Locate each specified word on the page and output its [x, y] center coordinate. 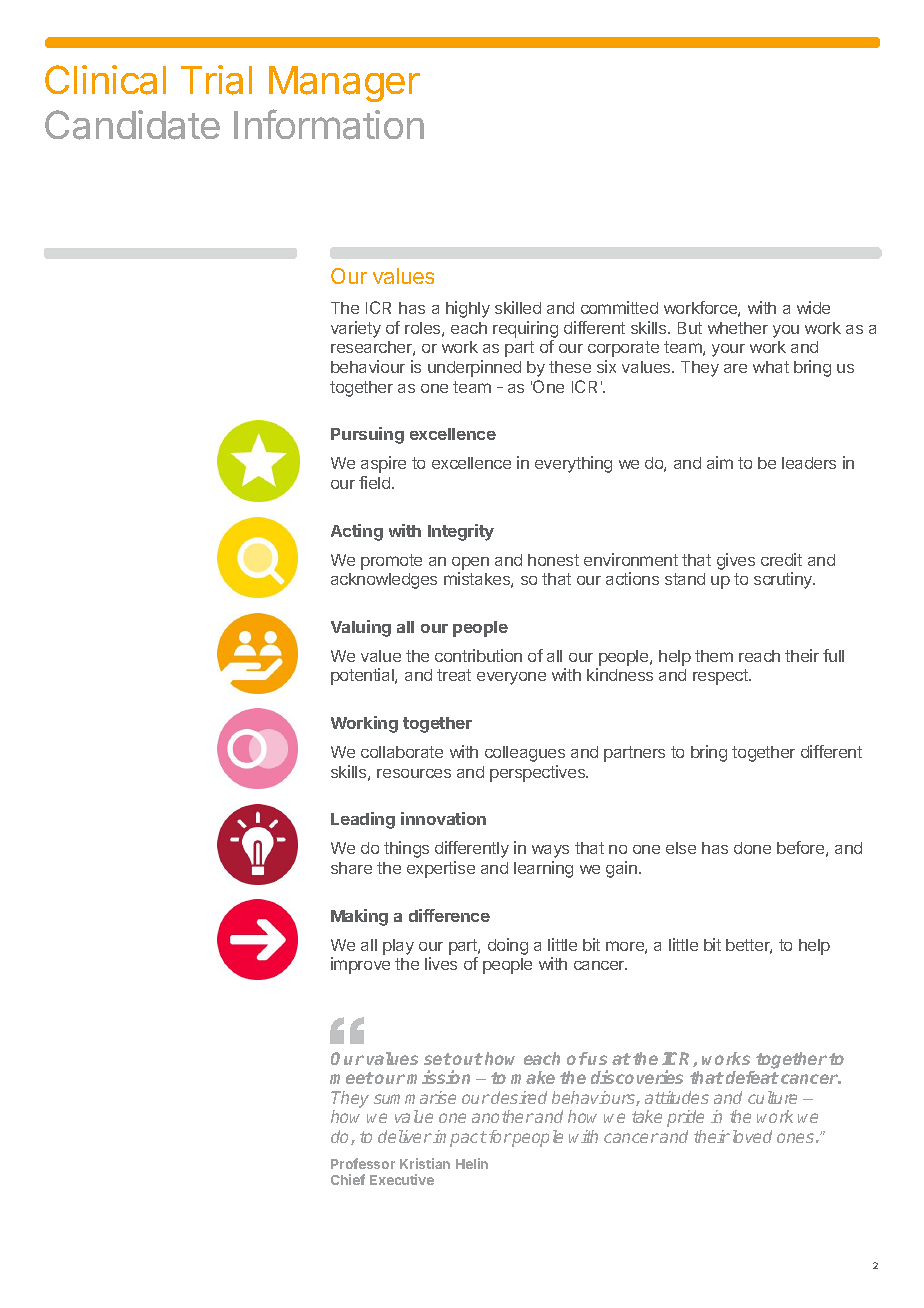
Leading [363, 820]
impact [460, 1138]
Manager [344, 84]
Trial [216, 80]
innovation [443, 818]
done [752, 848]
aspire [383, 464]
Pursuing [367, 435]
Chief [348, 1179]
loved [752, 1136]
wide [813, 307]
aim [720, 462]
